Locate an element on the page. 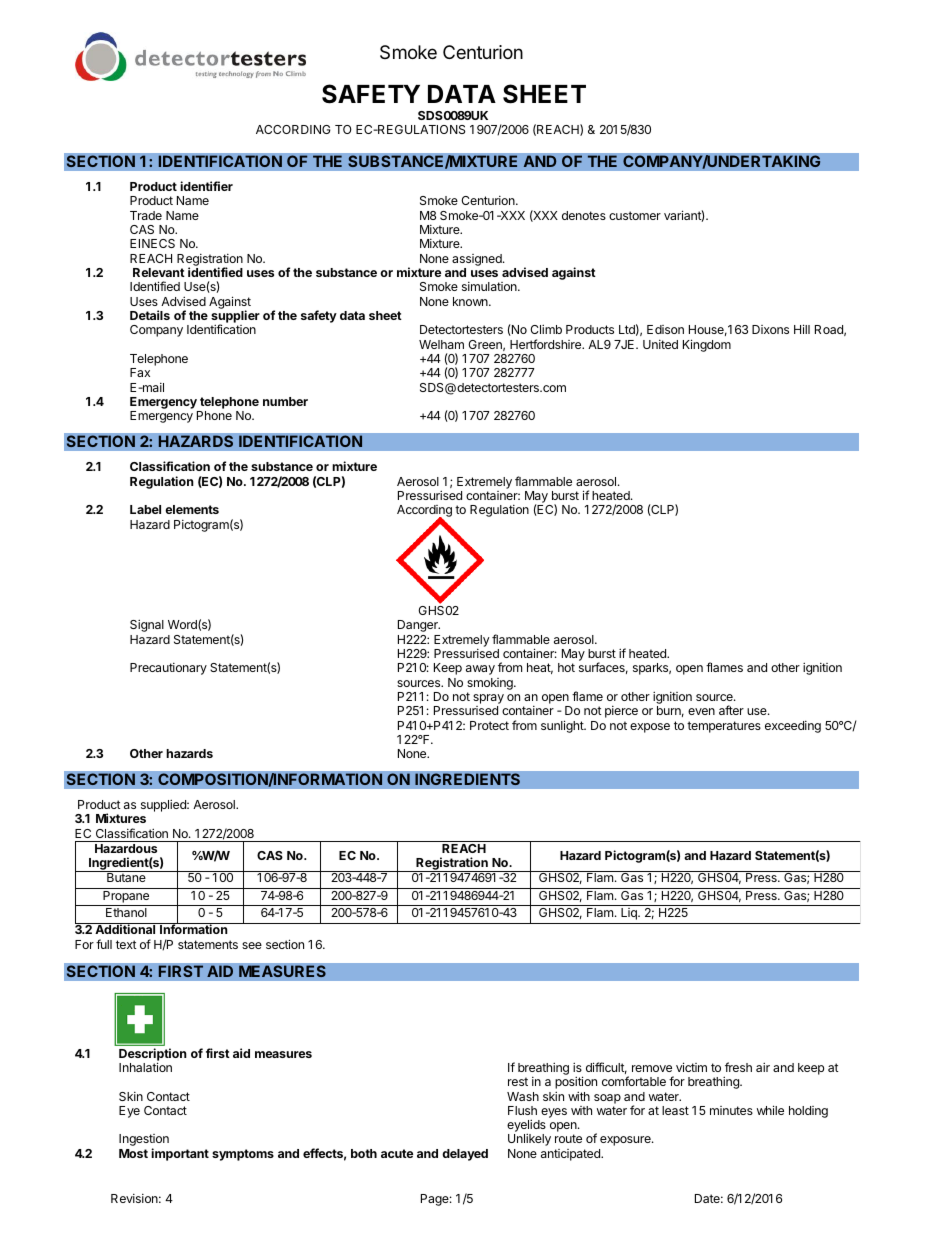 The width and height of the image is (952, 1233). minutes is located at coordinates (731, 1110).
